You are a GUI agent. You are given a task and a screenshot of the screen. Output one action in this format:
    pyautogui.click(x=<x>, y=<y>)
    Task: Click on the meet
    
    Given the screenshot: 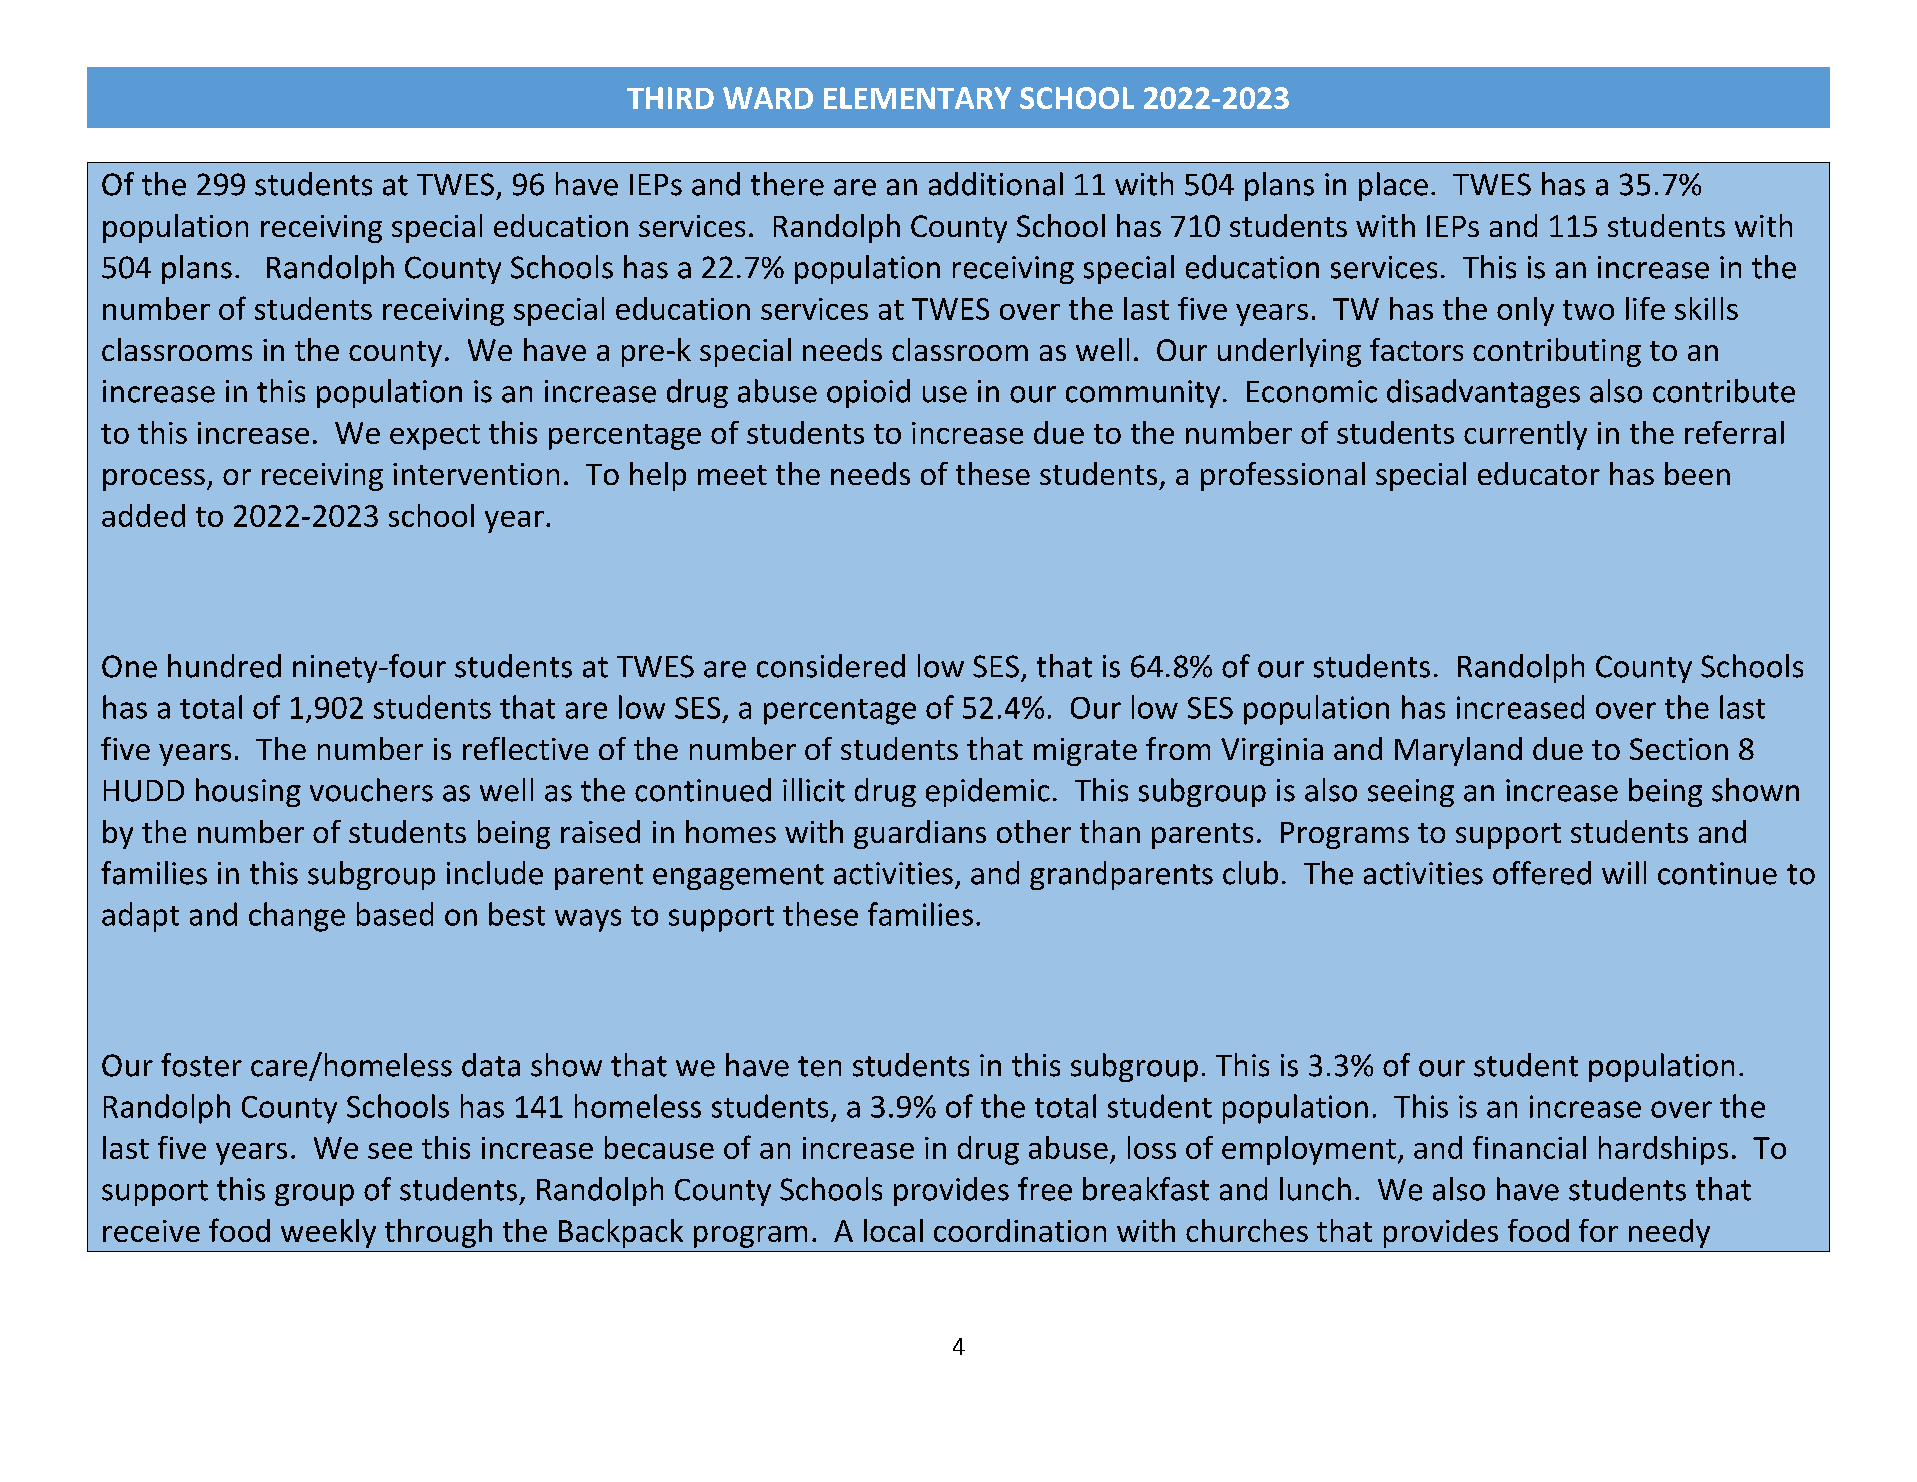 What is the action you would take?
    pyautogui.click(x=732, y=475)
